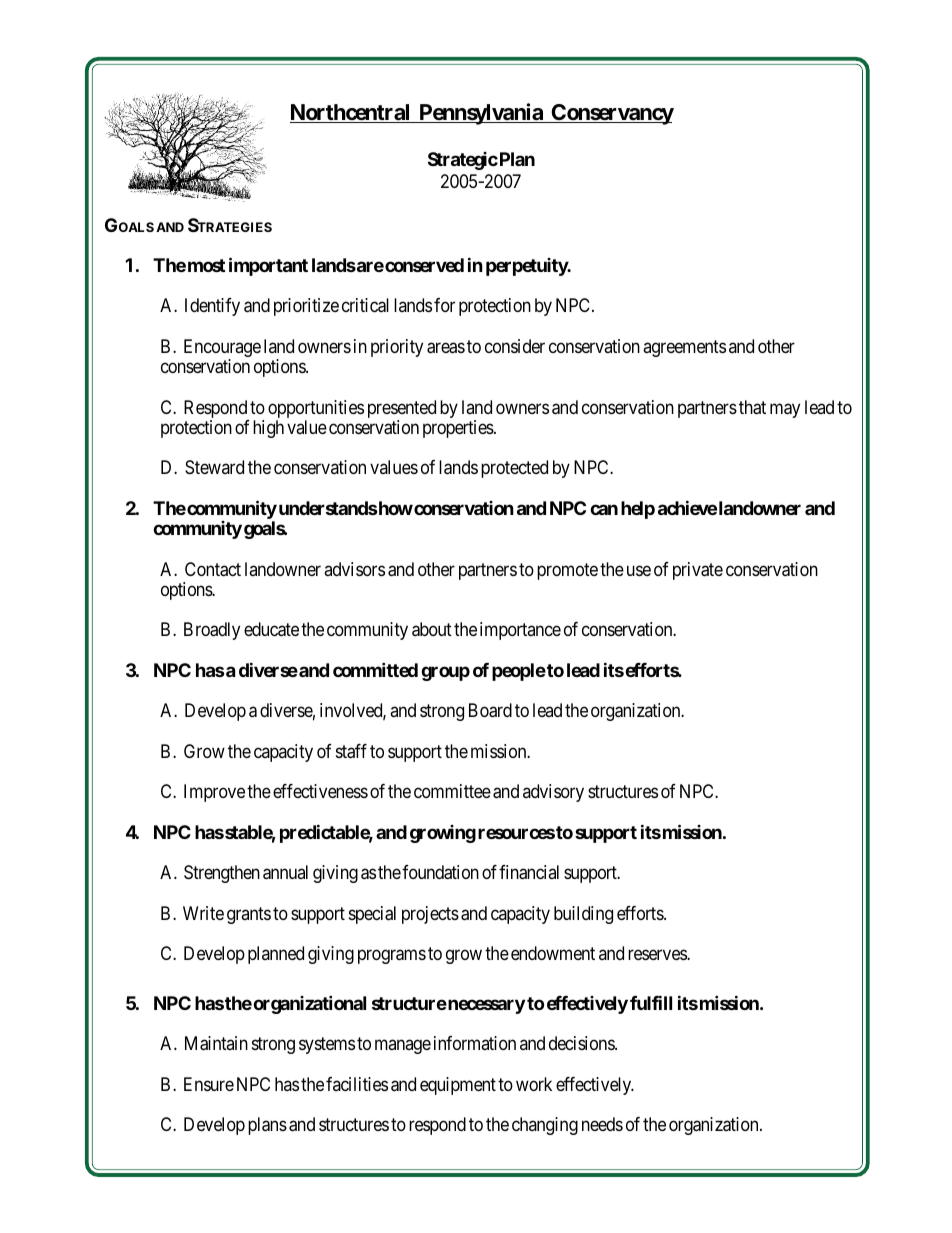 This document has width=952, height=1233. I want to click on financial, so click(529, 872).
